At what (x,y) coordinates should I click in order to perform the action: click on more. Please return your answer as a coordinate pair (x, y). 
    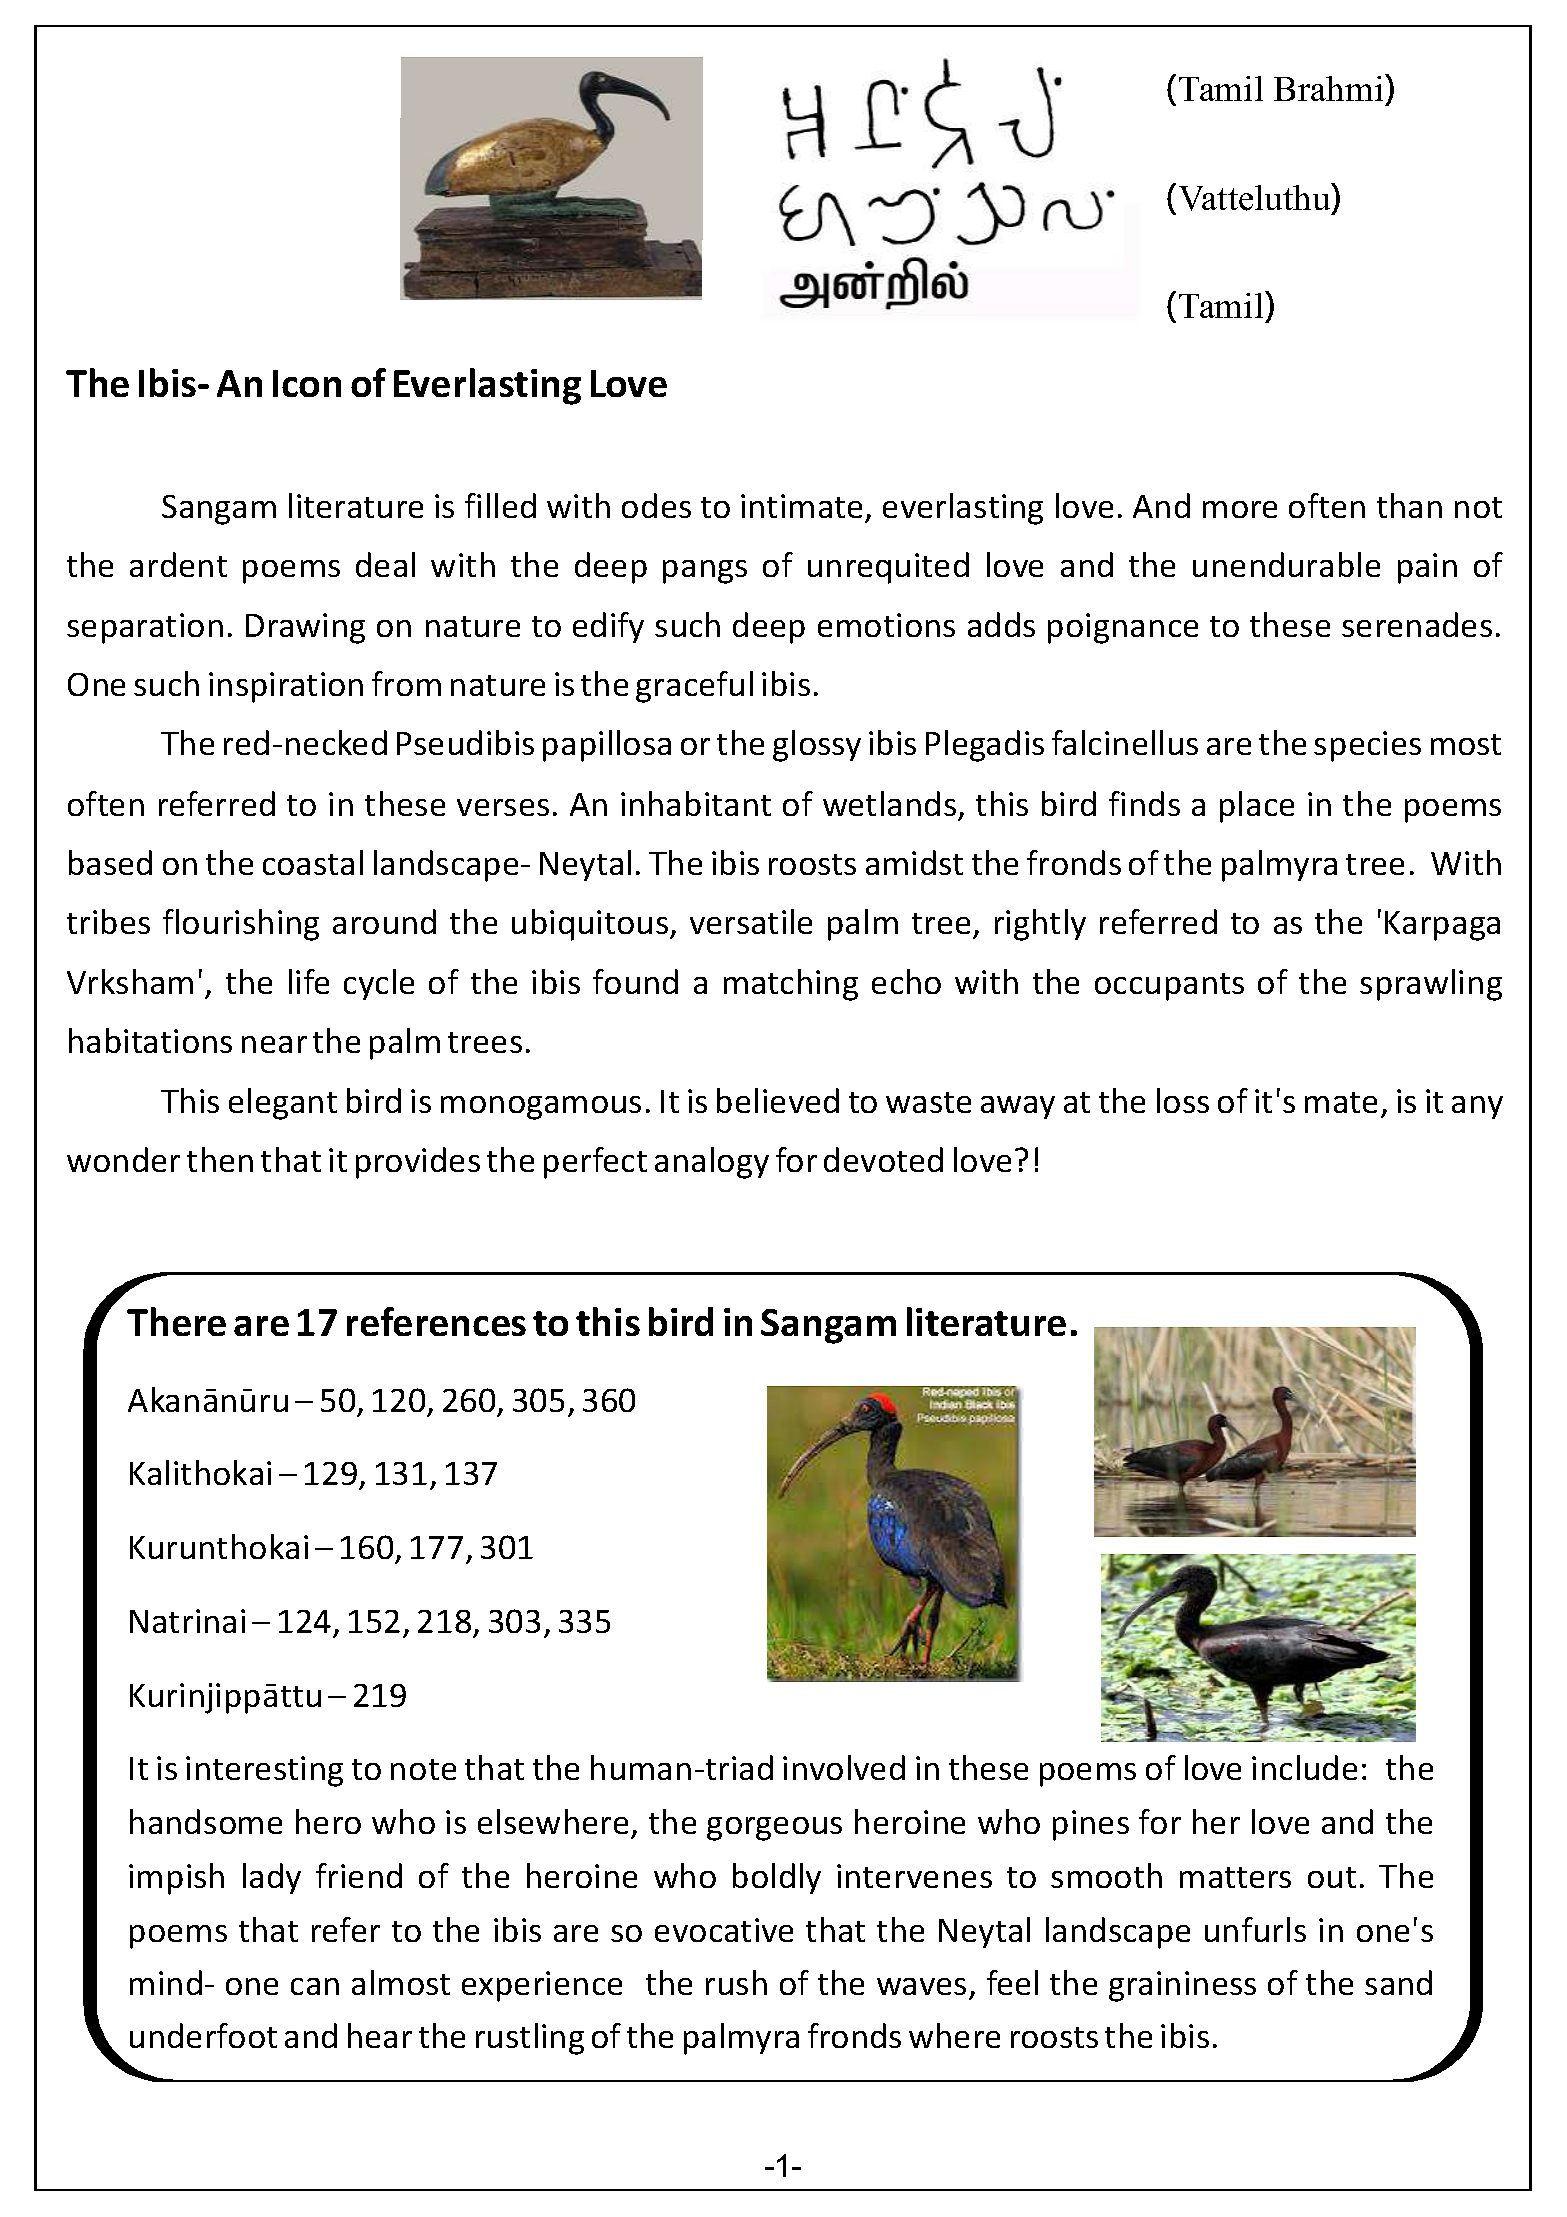
    Looking at the image, I should click on (1240, 509).
